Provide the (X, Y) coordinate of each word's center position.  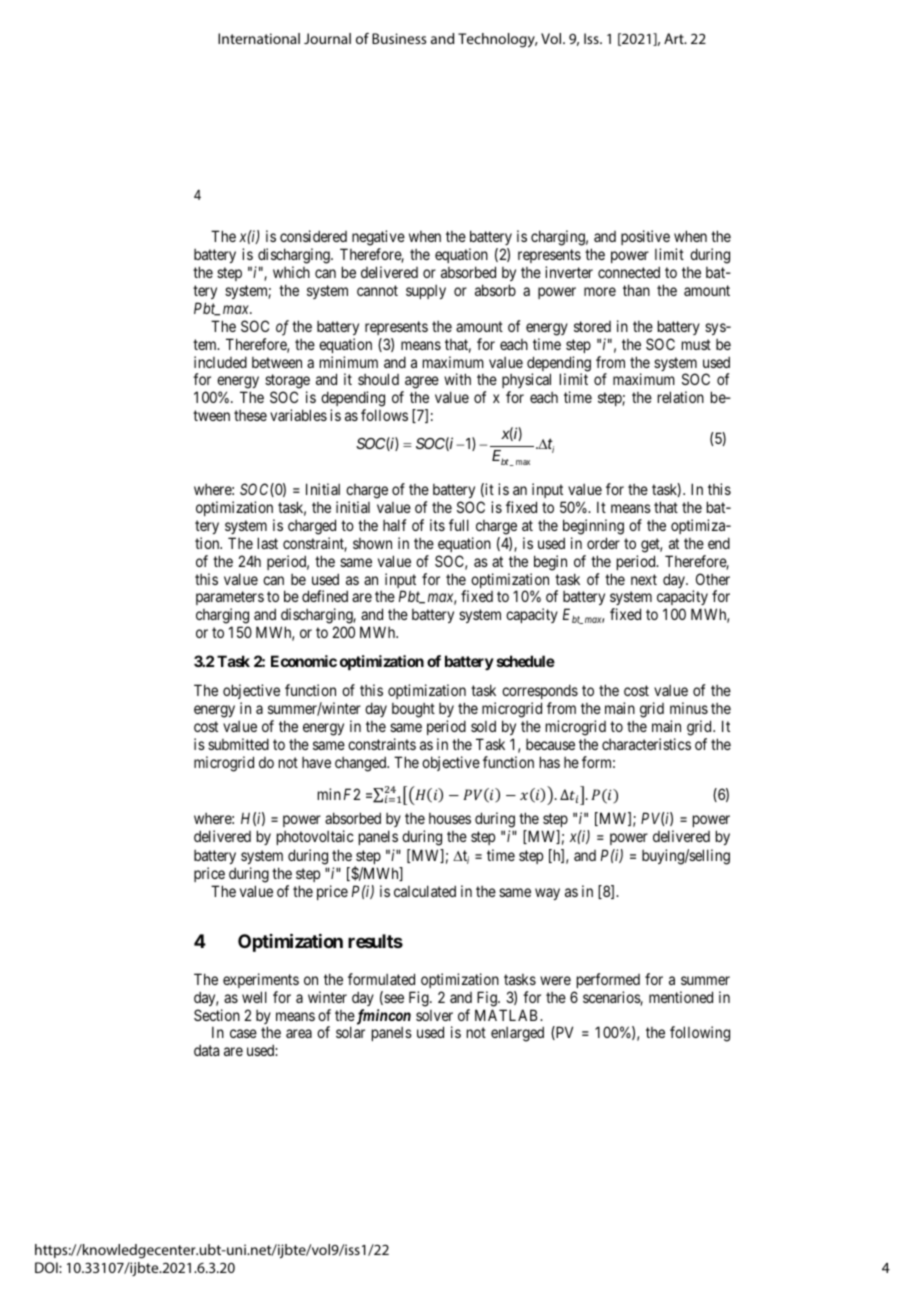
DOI (47, 1267)
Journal (327, 38)
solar (350, 1032)
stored (592, 326)
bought (413, 710)
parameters (230, 600)
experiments (261, 980)
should (378, 379)
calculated (425, 891)
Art (675, 38)
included (220, 362)
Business (399, 38)
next (644, 579)
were (555, 980)
